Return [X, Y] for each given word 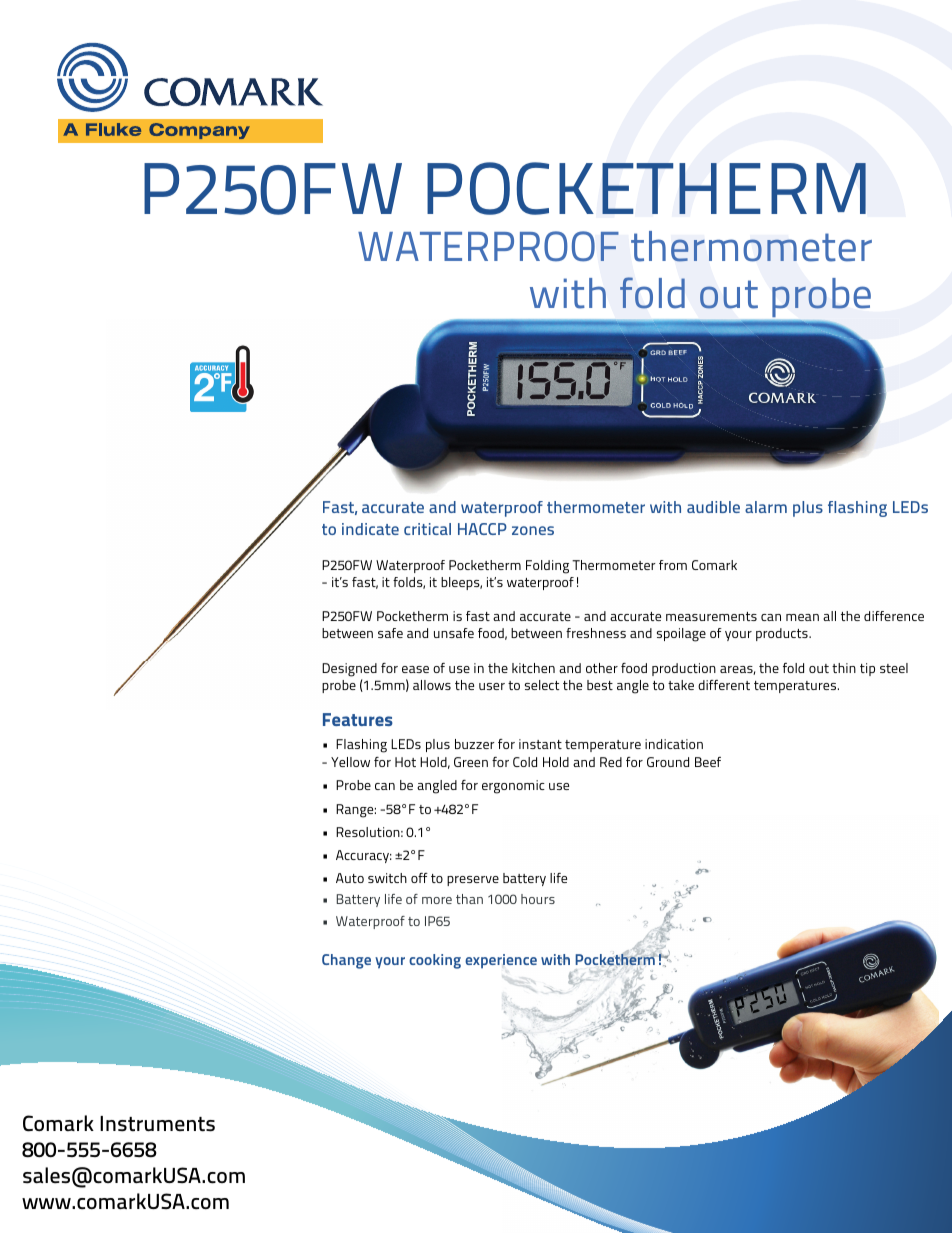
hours [538, 899]
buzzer [475, 744]
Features [358, 719]
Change [346, 961]
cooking [435, 961]
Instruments [157, 1124]
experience [501, 961]
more [437, 900]
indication [674, 744]
